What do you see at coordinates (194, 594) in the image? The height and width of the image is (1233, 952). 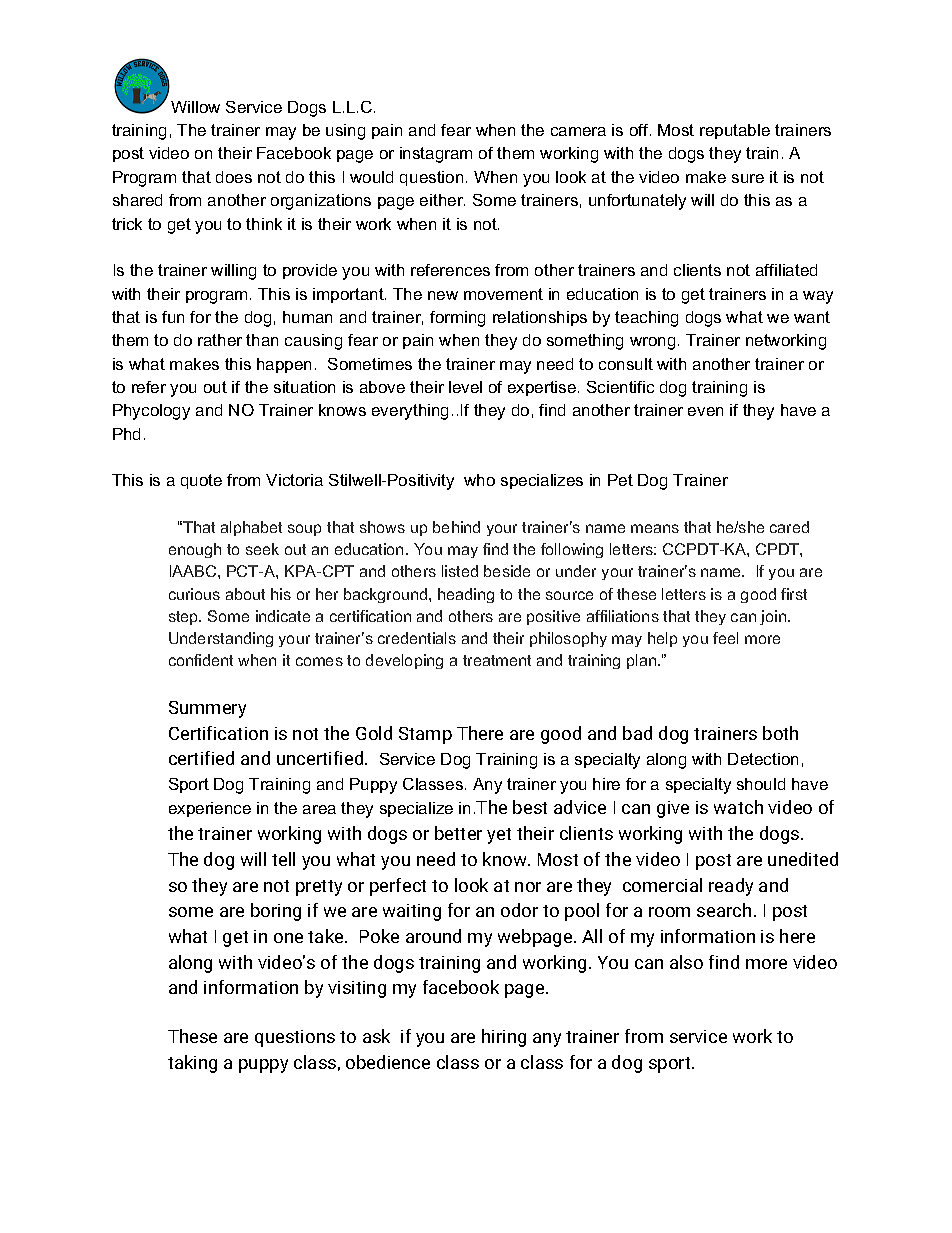 I see `curious` at bounding box center [194, 594].
